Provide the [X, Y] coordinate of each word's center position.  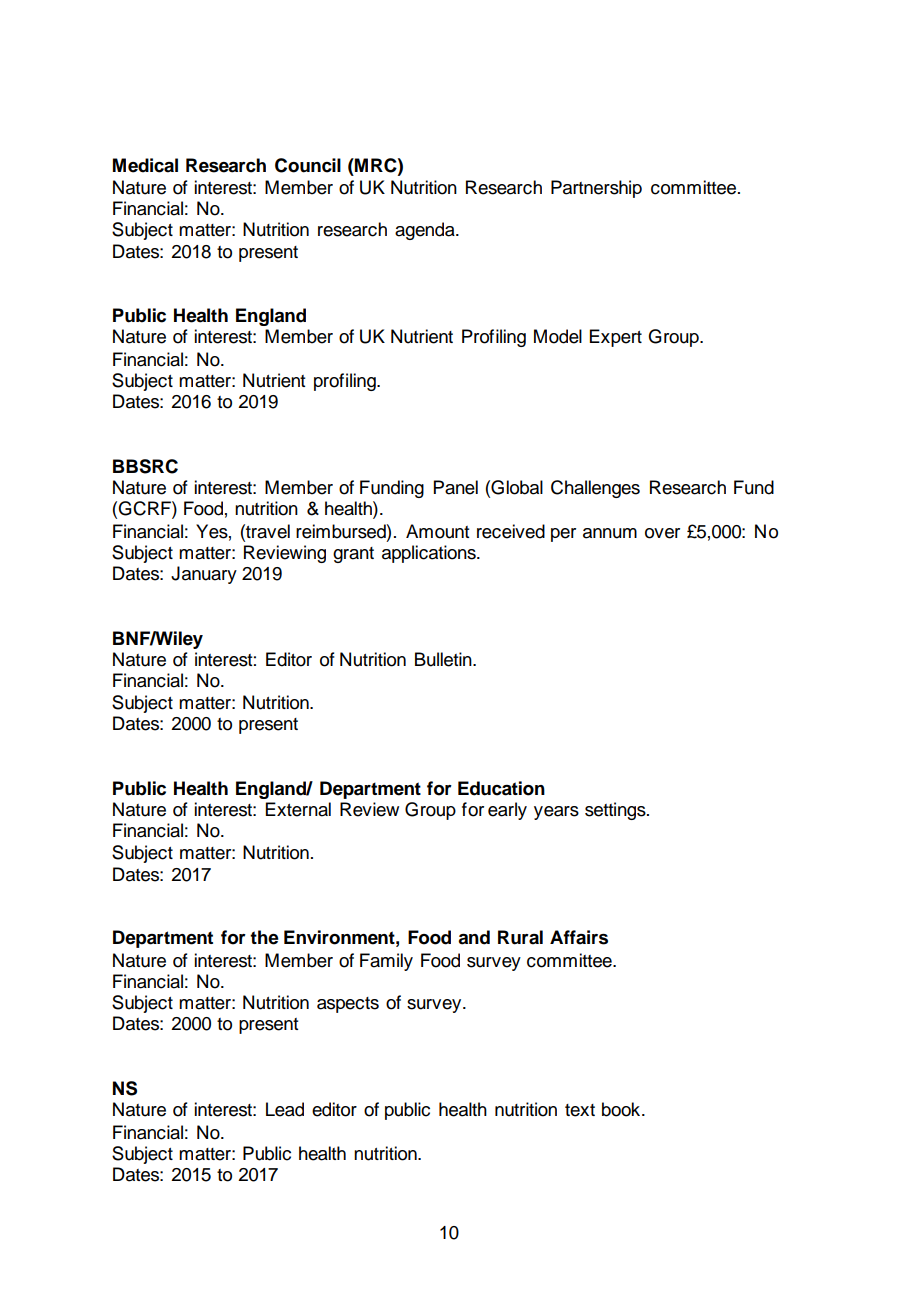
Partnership [596, 189]
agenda [426, 231]
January [204, 575]
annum [610, 533]
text [580, 1110]
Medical [145, 165]
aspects [348, 1005]
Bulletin [444, 659]
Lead [285, 1109]
